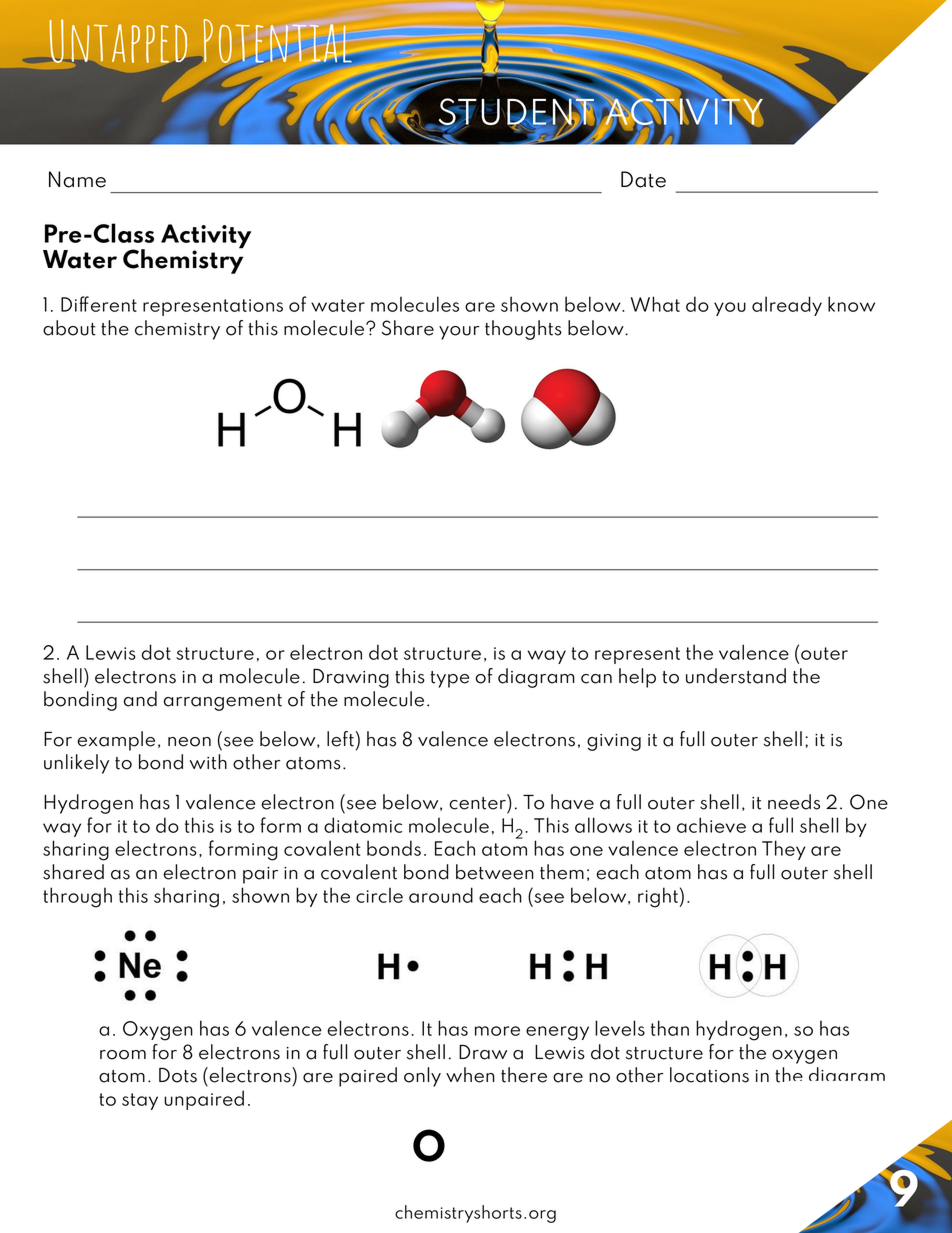  Describe the element at coordinates (449, 679) in the image. I see `type` at that location.
